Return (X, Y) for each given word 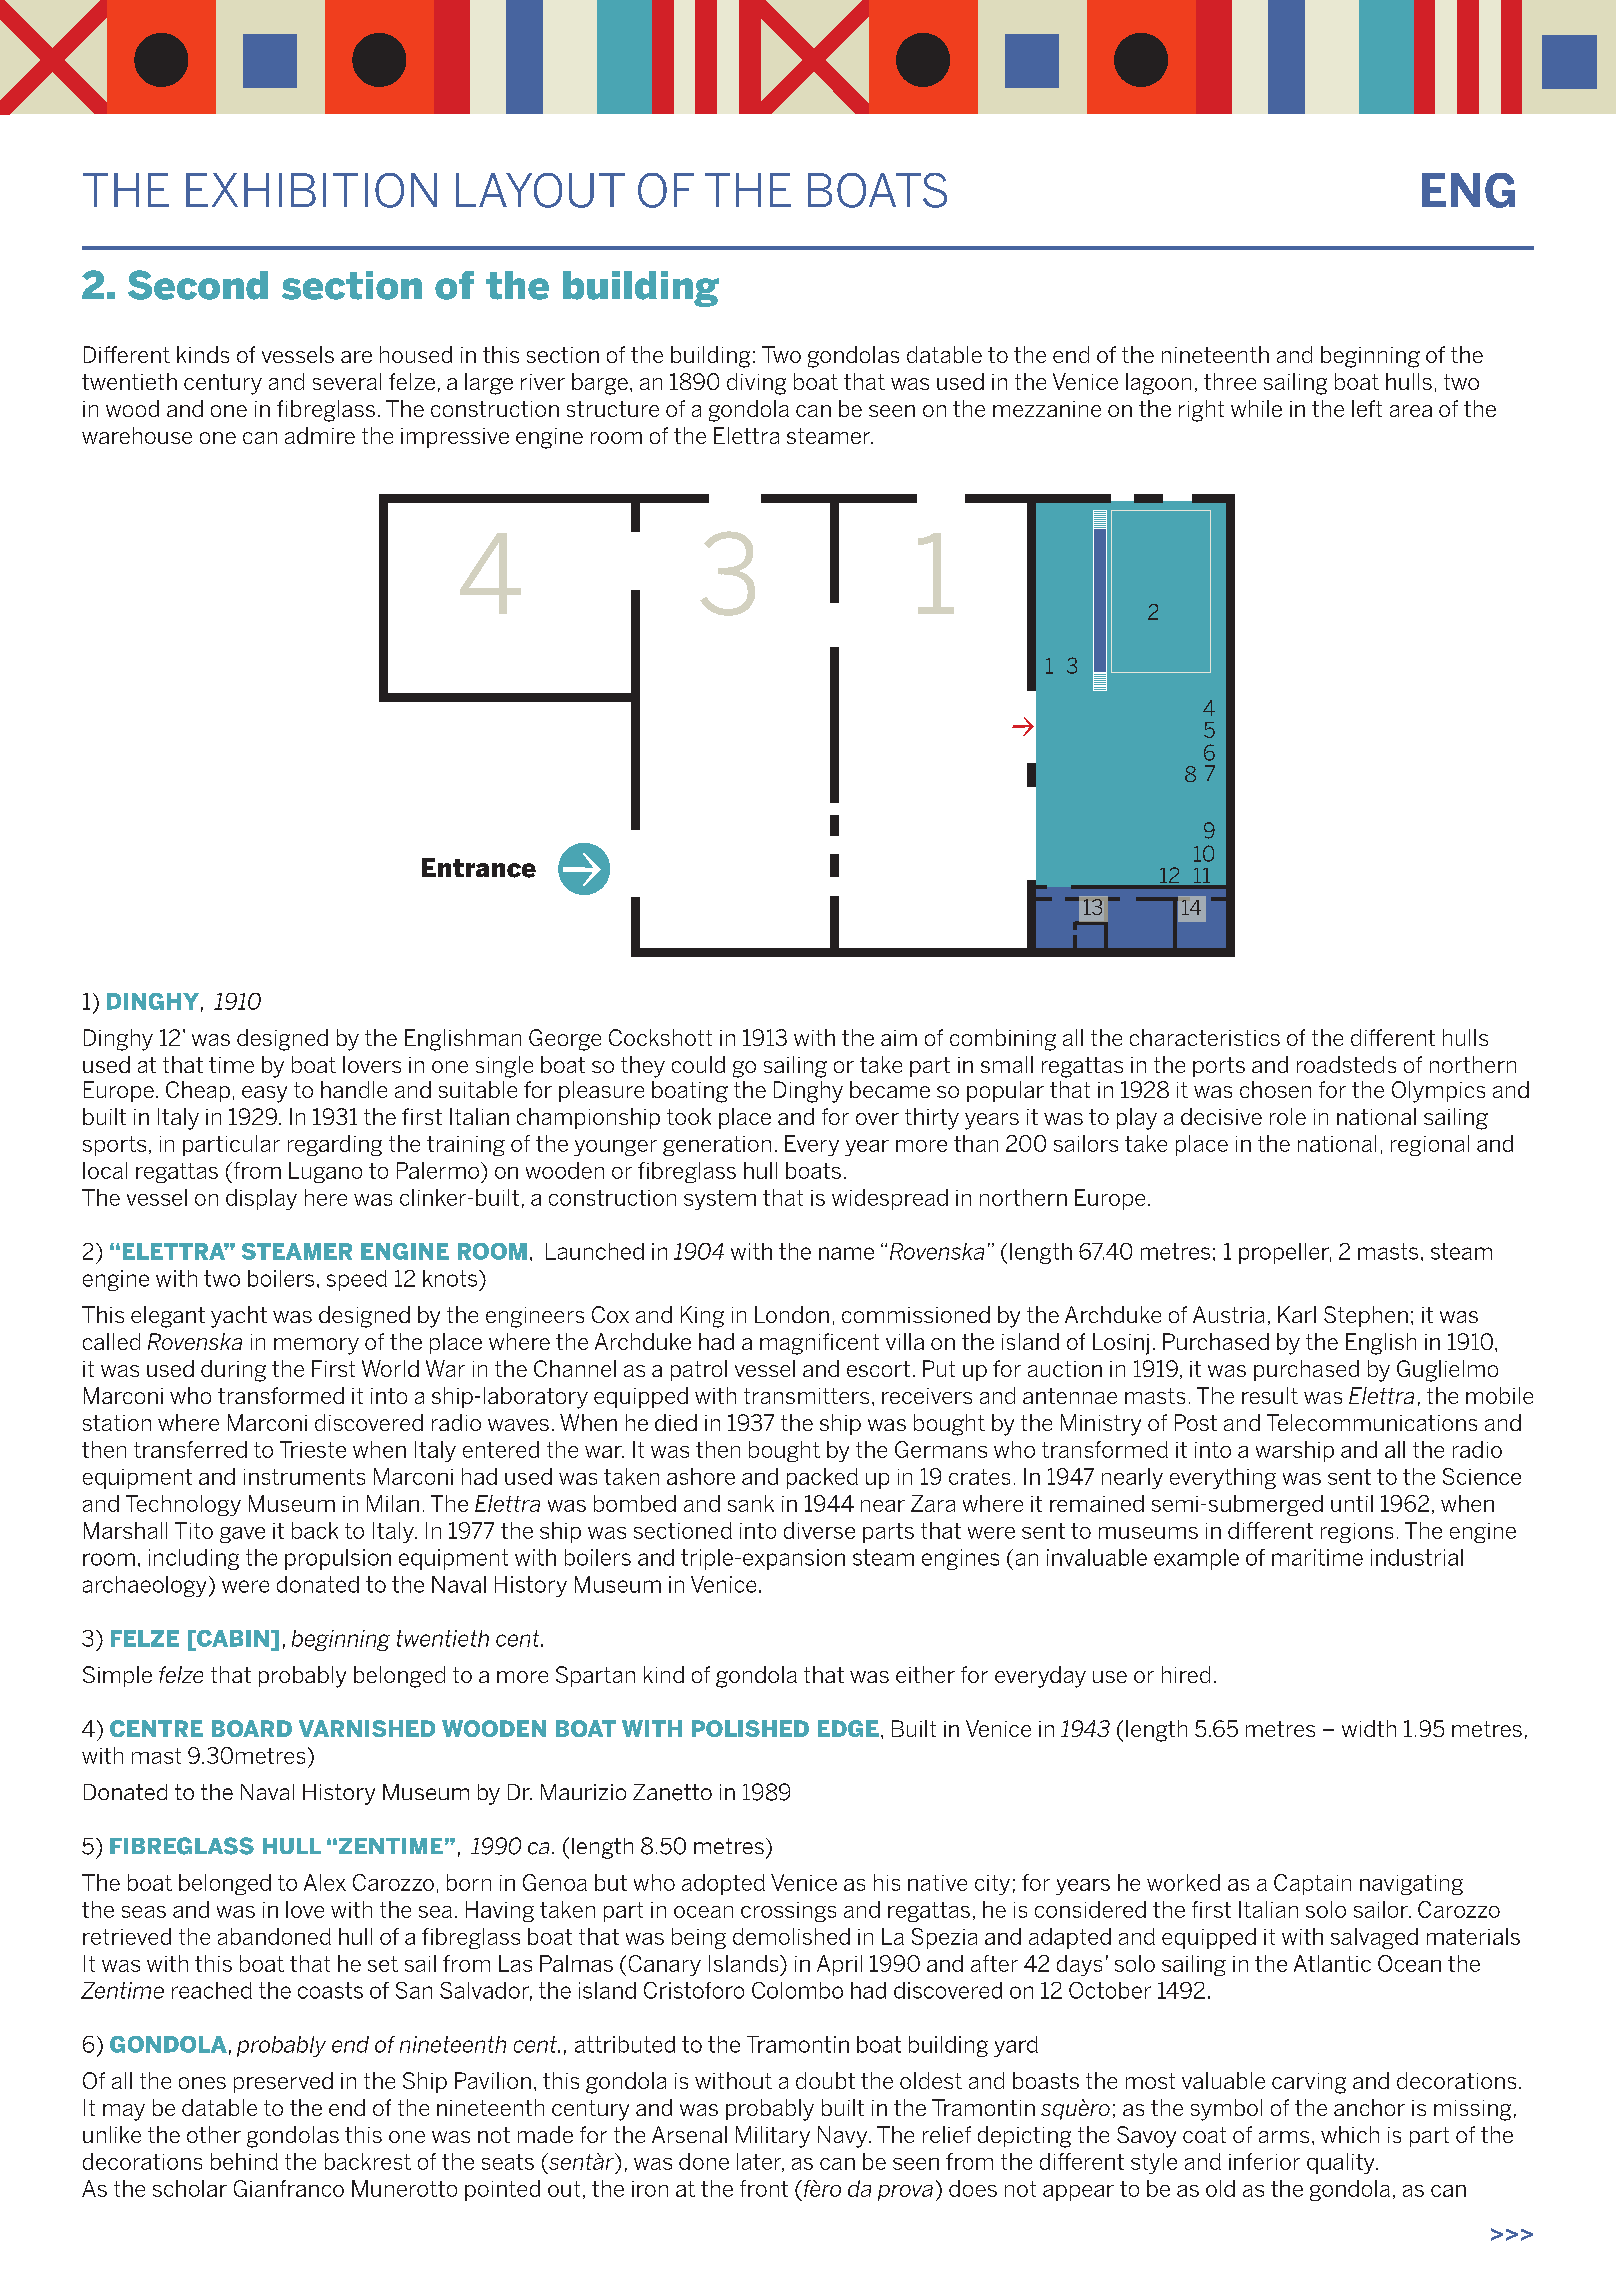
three (1230, 381)
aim (899, 1038)
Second (198, 285)
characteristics (1205, 1037)
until (1352, 1503)
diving (756, 384)
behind (244, 2161)
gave (242, 1535)
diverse (819, 1530)
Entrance (479, 868)
